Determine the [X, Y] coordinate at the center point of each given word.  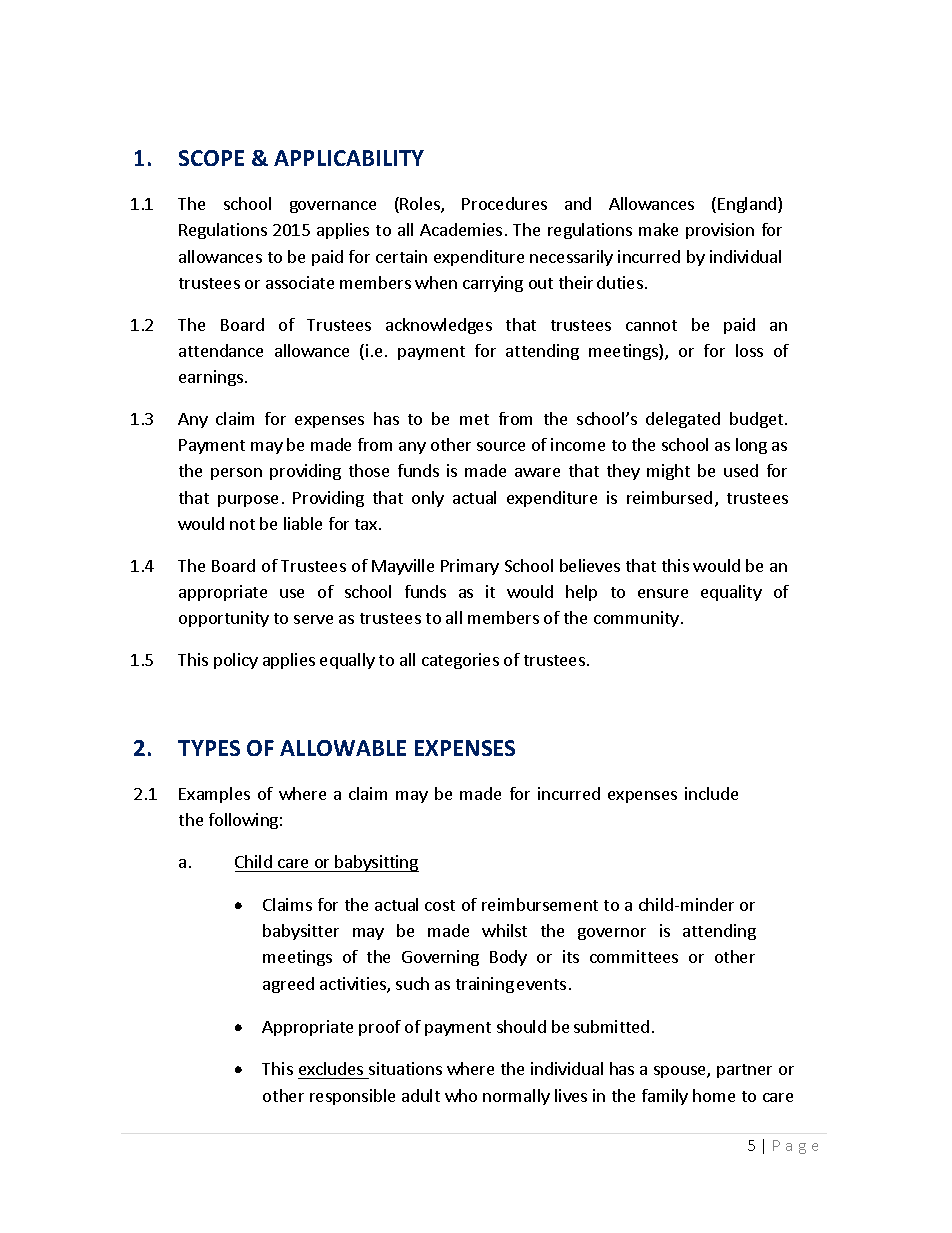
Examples [214, 795]
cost [440, 905]
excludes [331, 1068]
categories [460, 661]
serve [313, 619]
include [711, 793]
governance [333, 207]
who [461, 1095]
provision [720, 231]
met [474, 419]
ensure [663, 593]
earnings [211, 378]
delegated [683, 420]
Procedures [504, 203]
